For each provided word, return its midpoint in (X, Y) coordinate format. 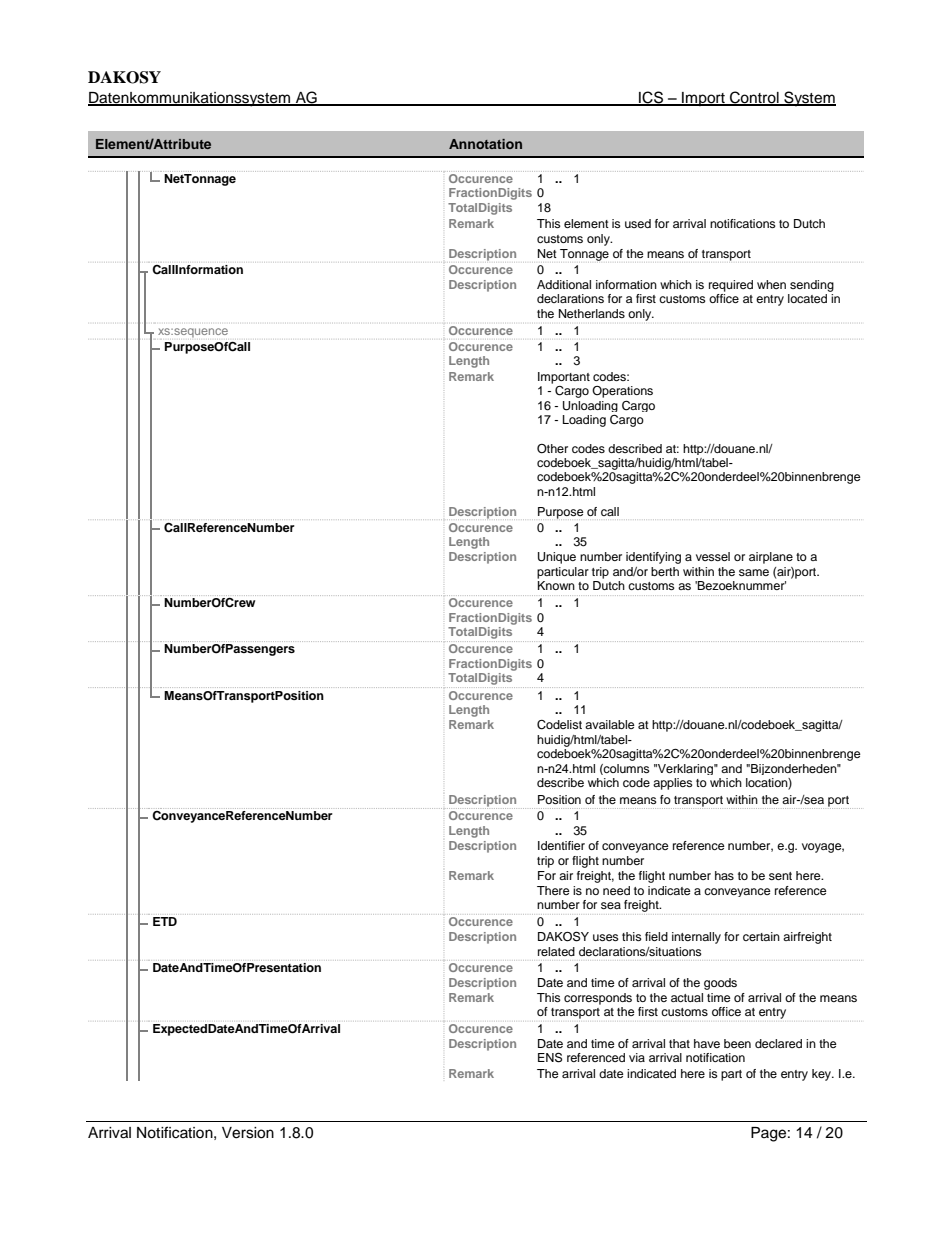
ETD (165, 921)
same (754, 572)
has (724, 875)
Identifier (561, 845)
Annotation (485, 144)
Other (552, 449)
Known (556, 585)
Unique (557, 558)
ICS (651, 98)
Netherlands (592, 313)
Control (754, 98)
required (731, 286)
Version (248, 1133)
